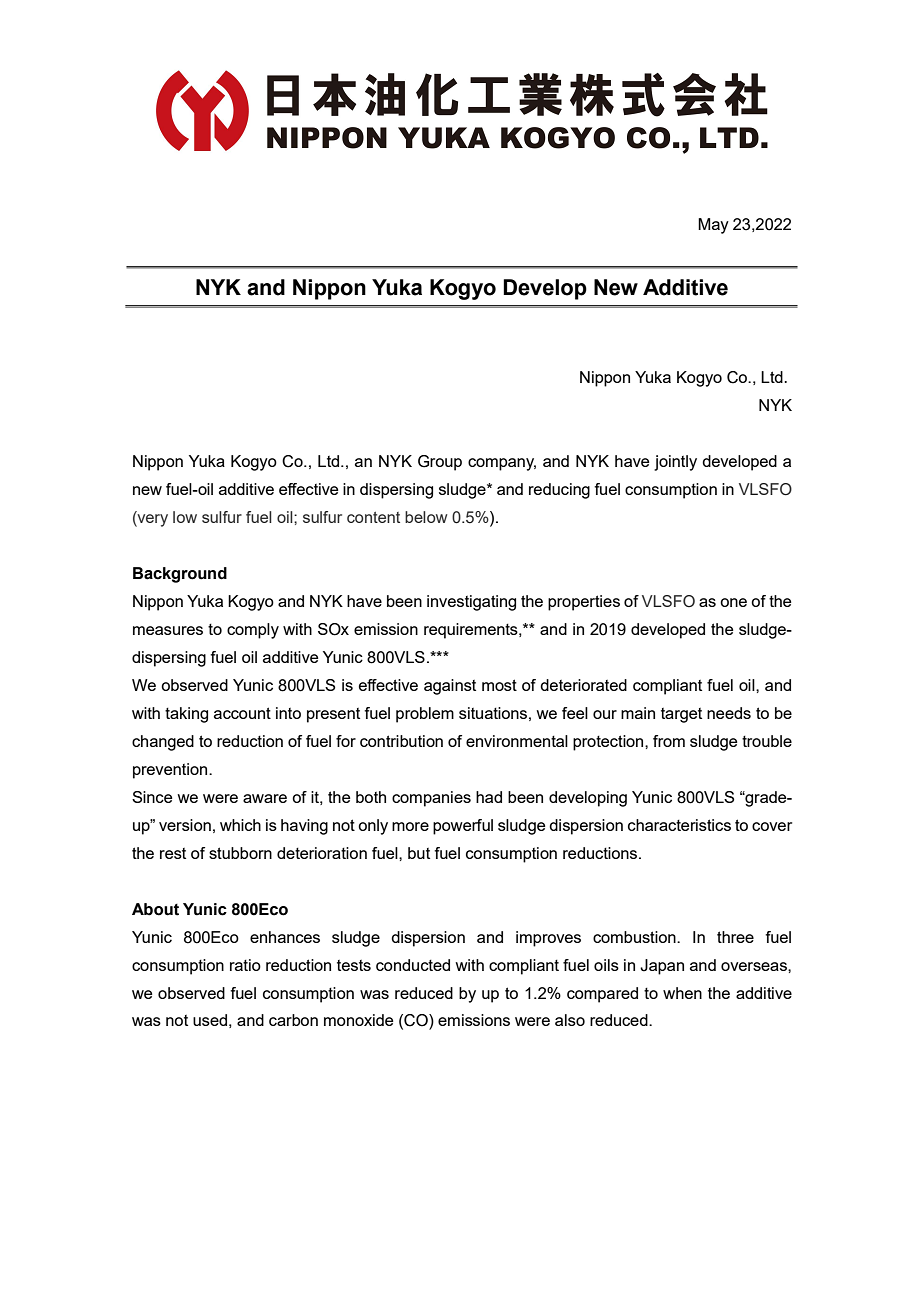 This screenshot has height=1308, width=924. What do you see at coordinates (426, 517) in the screenshot?
I see `below` at bounding box center [426, 517].
